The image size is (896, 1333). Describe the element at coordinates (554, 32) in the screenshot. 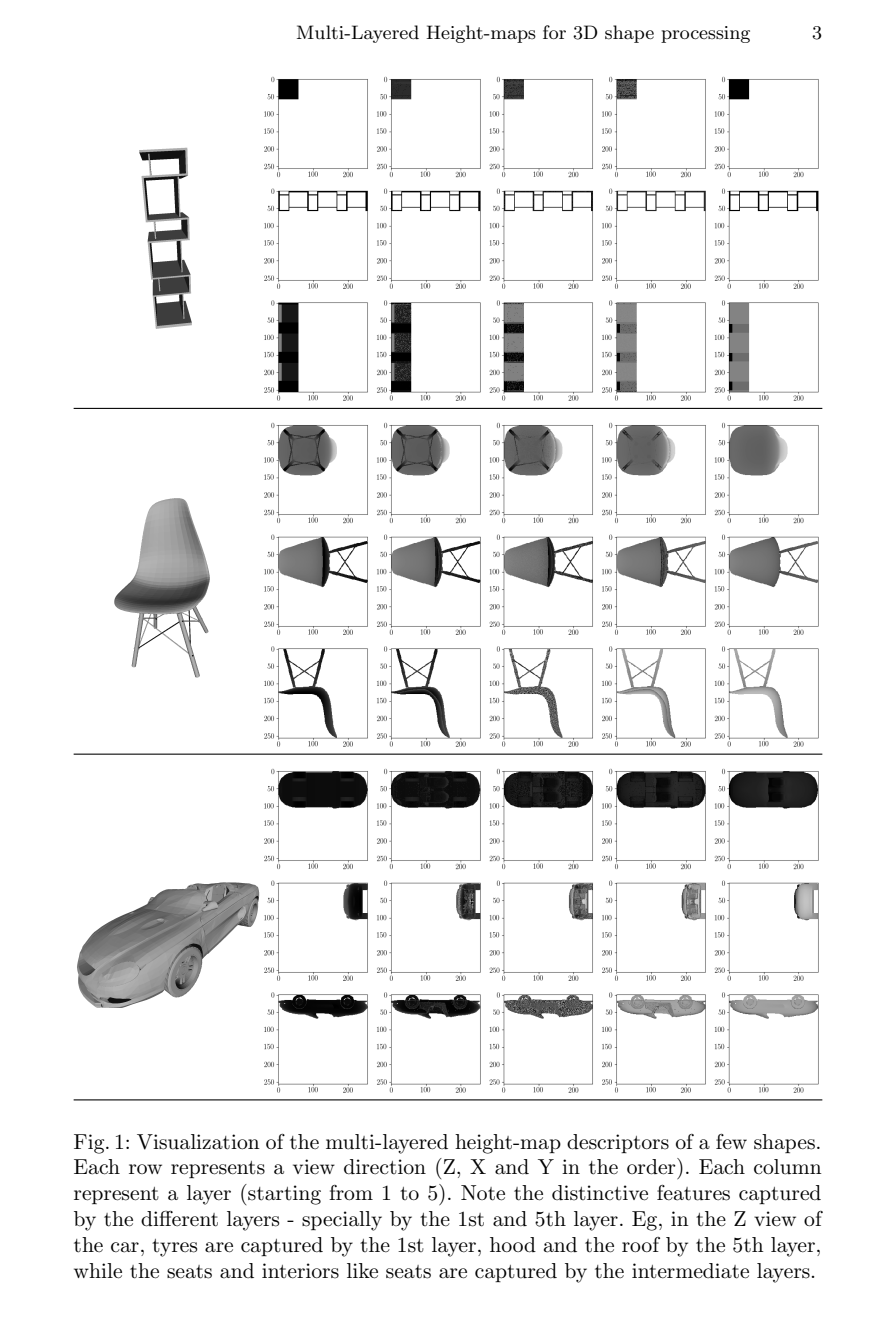

I see `for` at that location.
